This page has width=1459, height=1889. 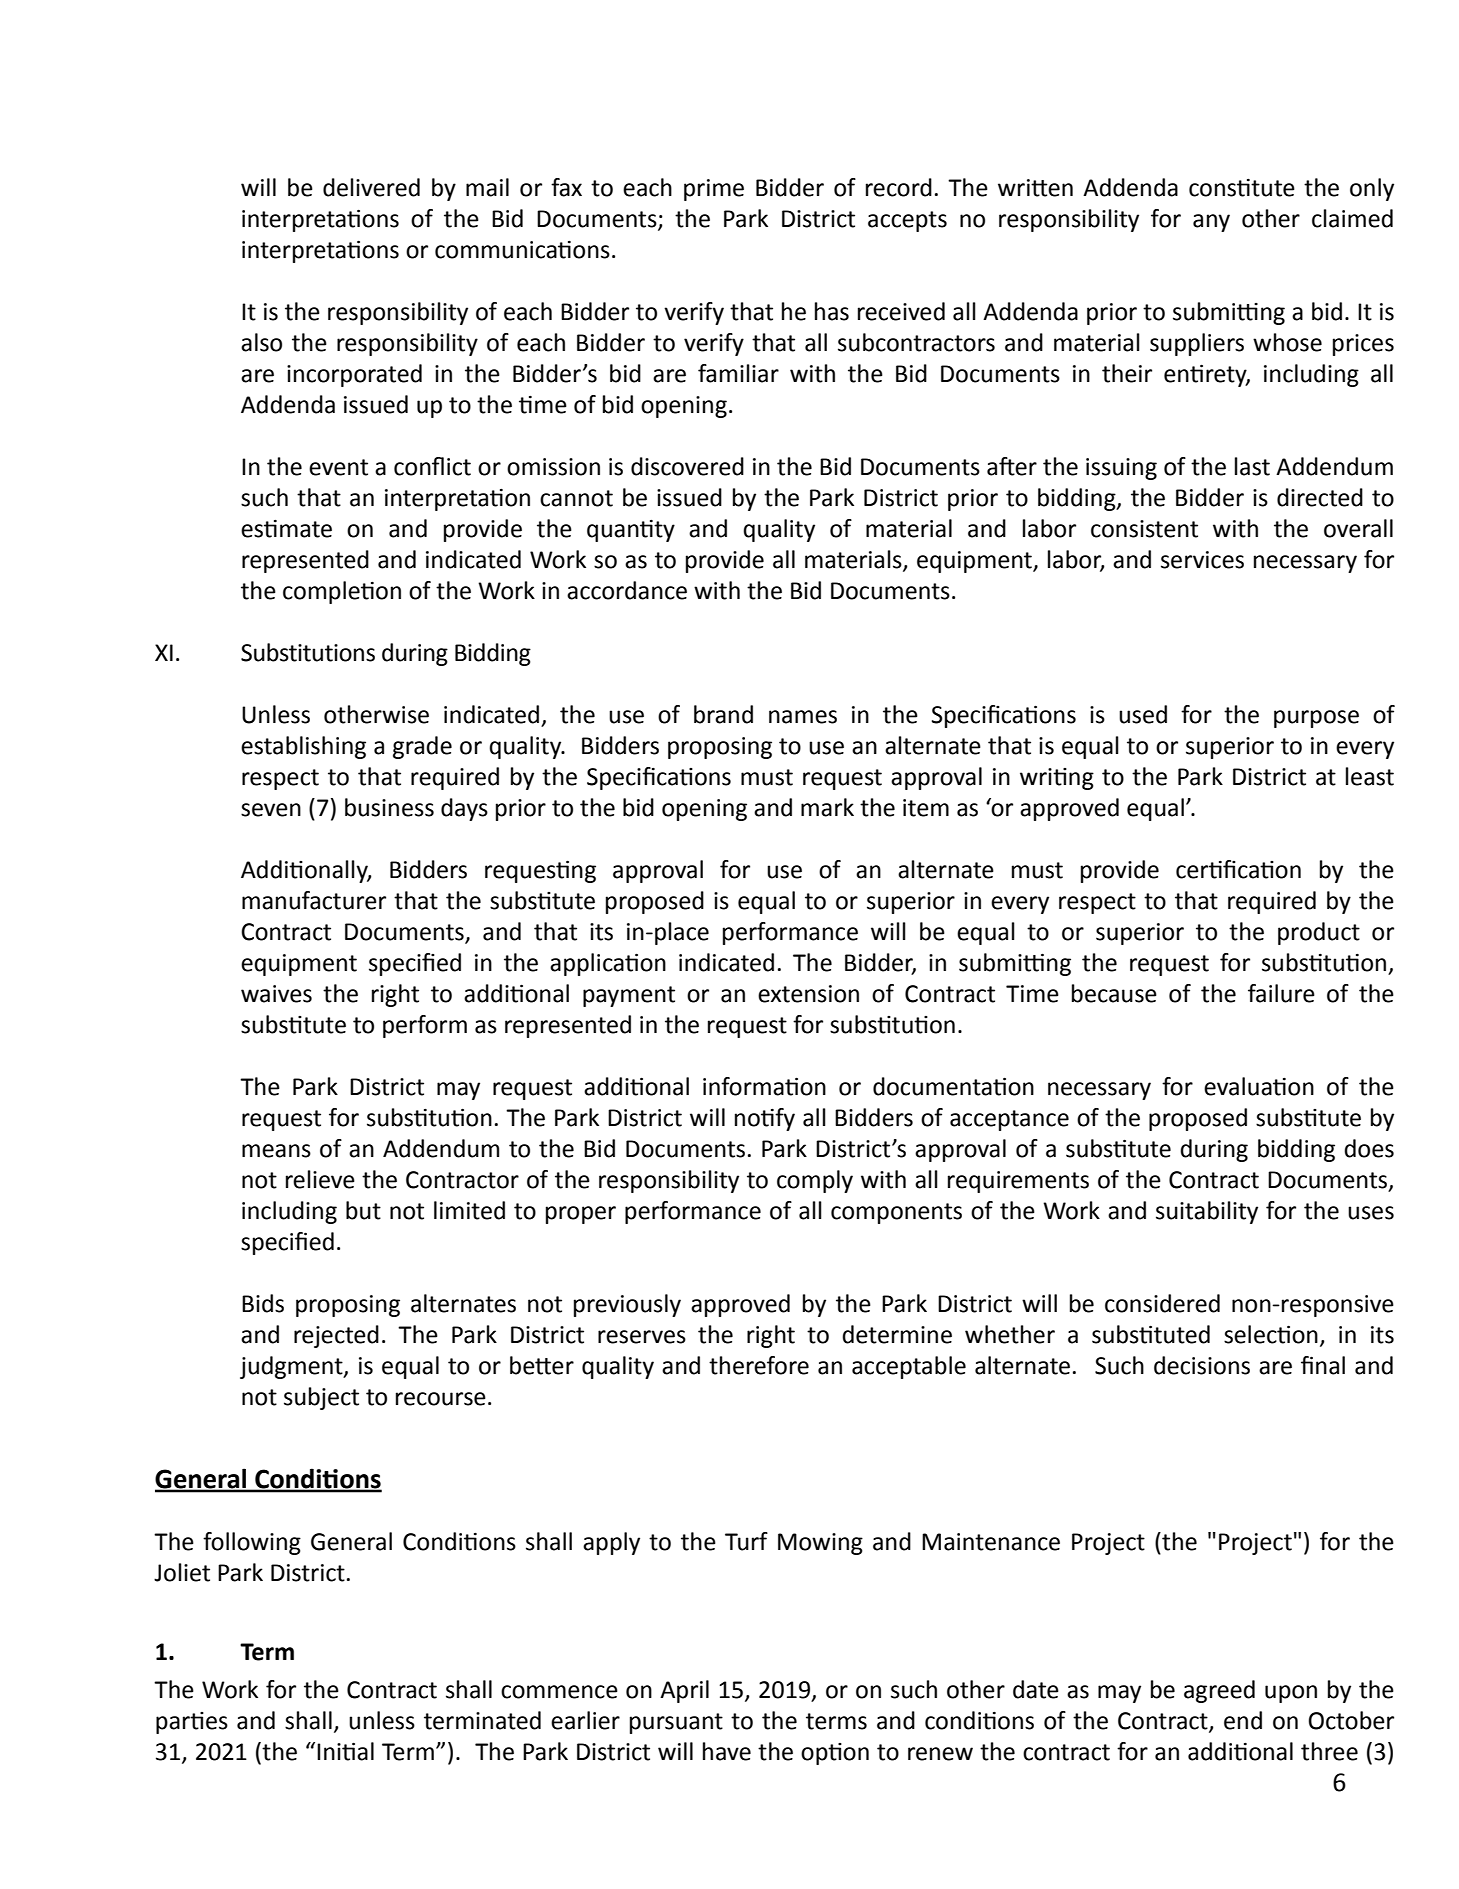 I want to click on any, so click(x=1211, y=223).
